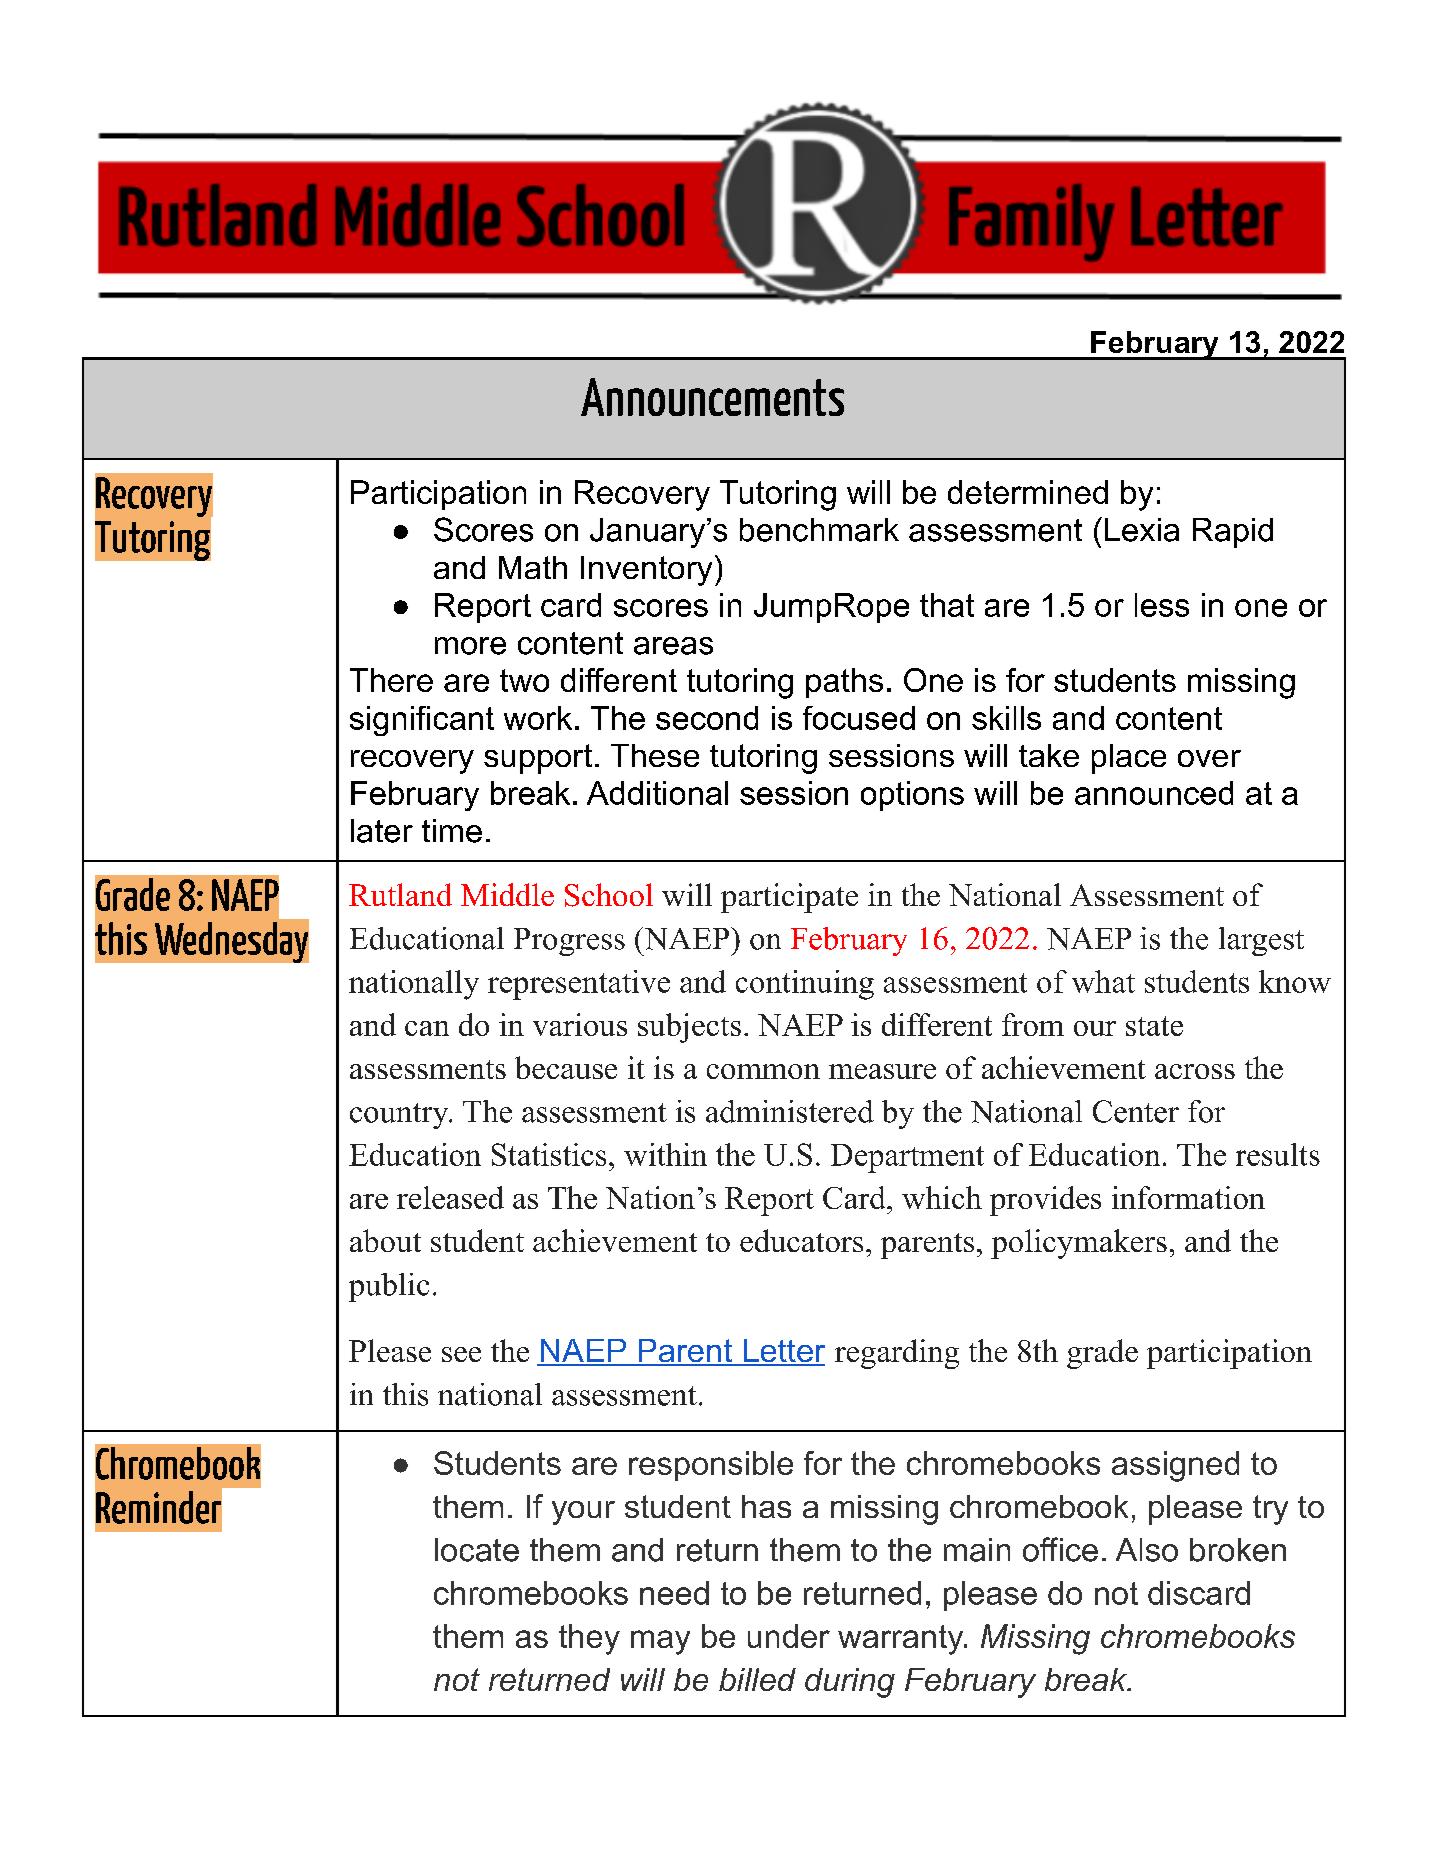 The width and height of the screenshot is (1430, 1850). What do you see at coordinates (533, 567) in the screenshot?
I see `Math` at bounding box center [533, 567].
